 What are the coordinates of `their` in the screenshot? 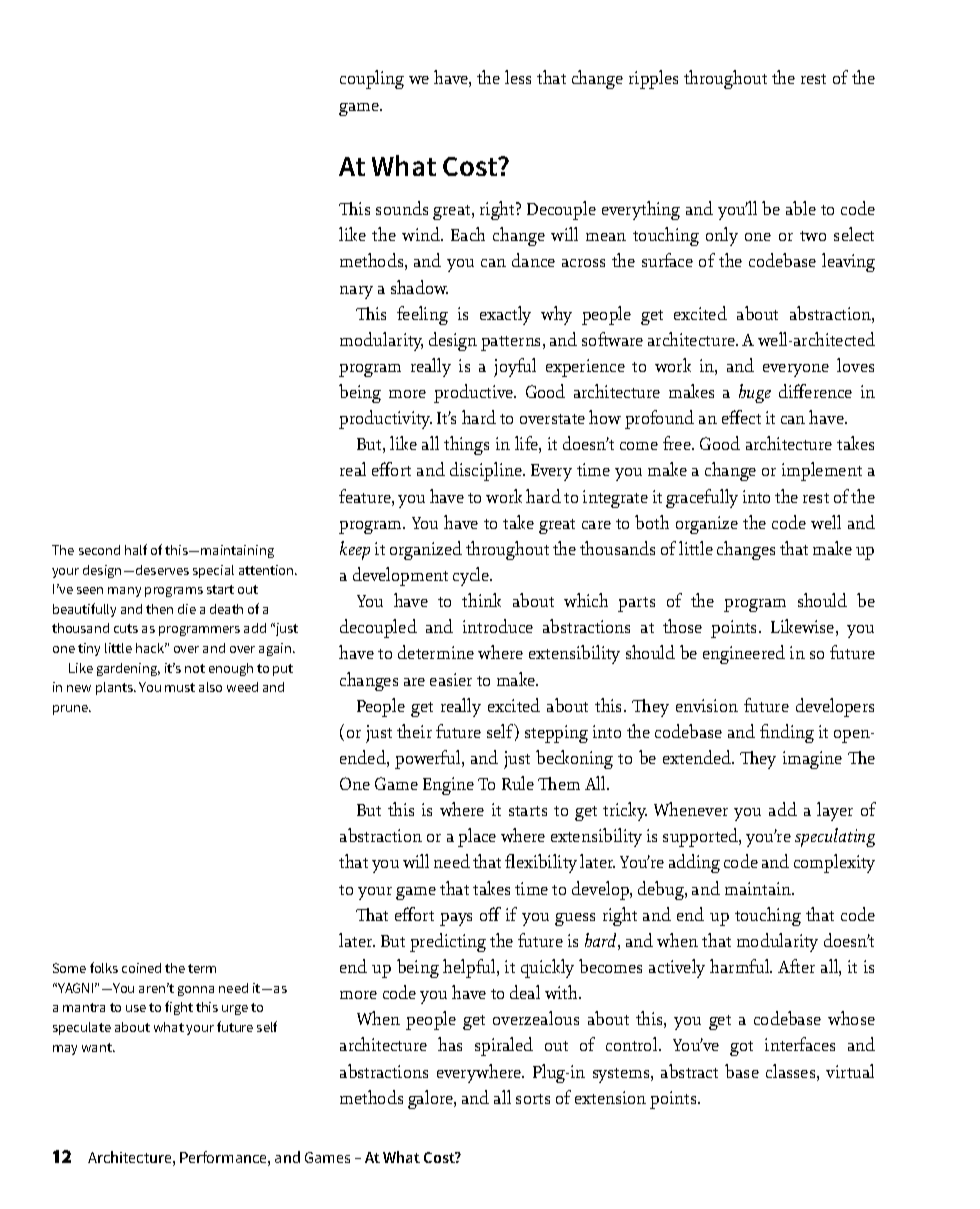 It's located at (414, 731).
